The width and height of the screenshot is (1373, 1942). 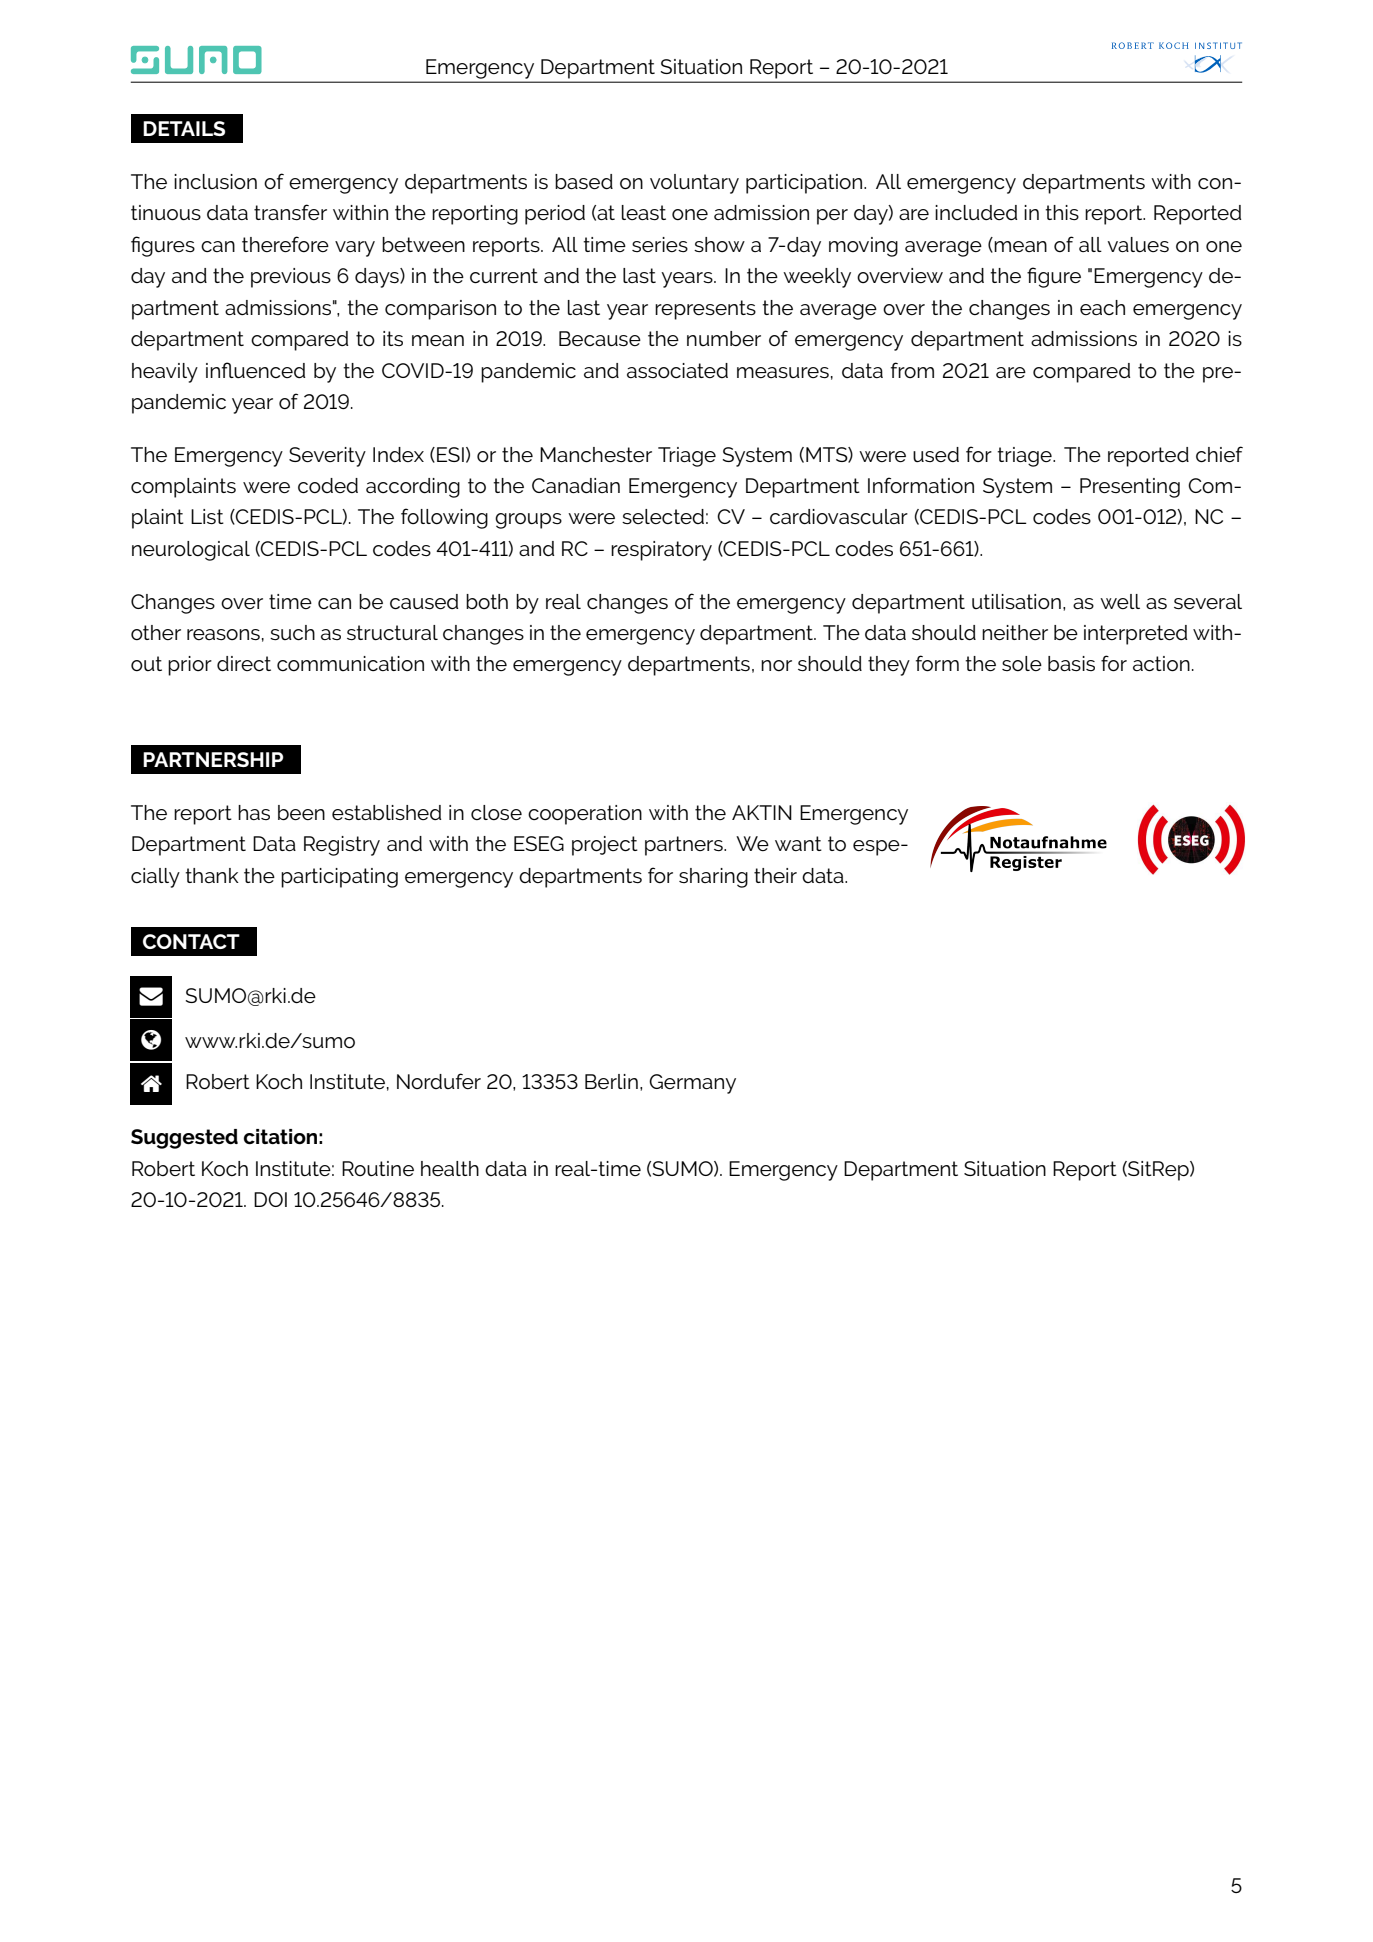 What do you see at coordinates (270, 1199) in the screenshot?
I see `DOI` at bounding box center [270, 1199].
